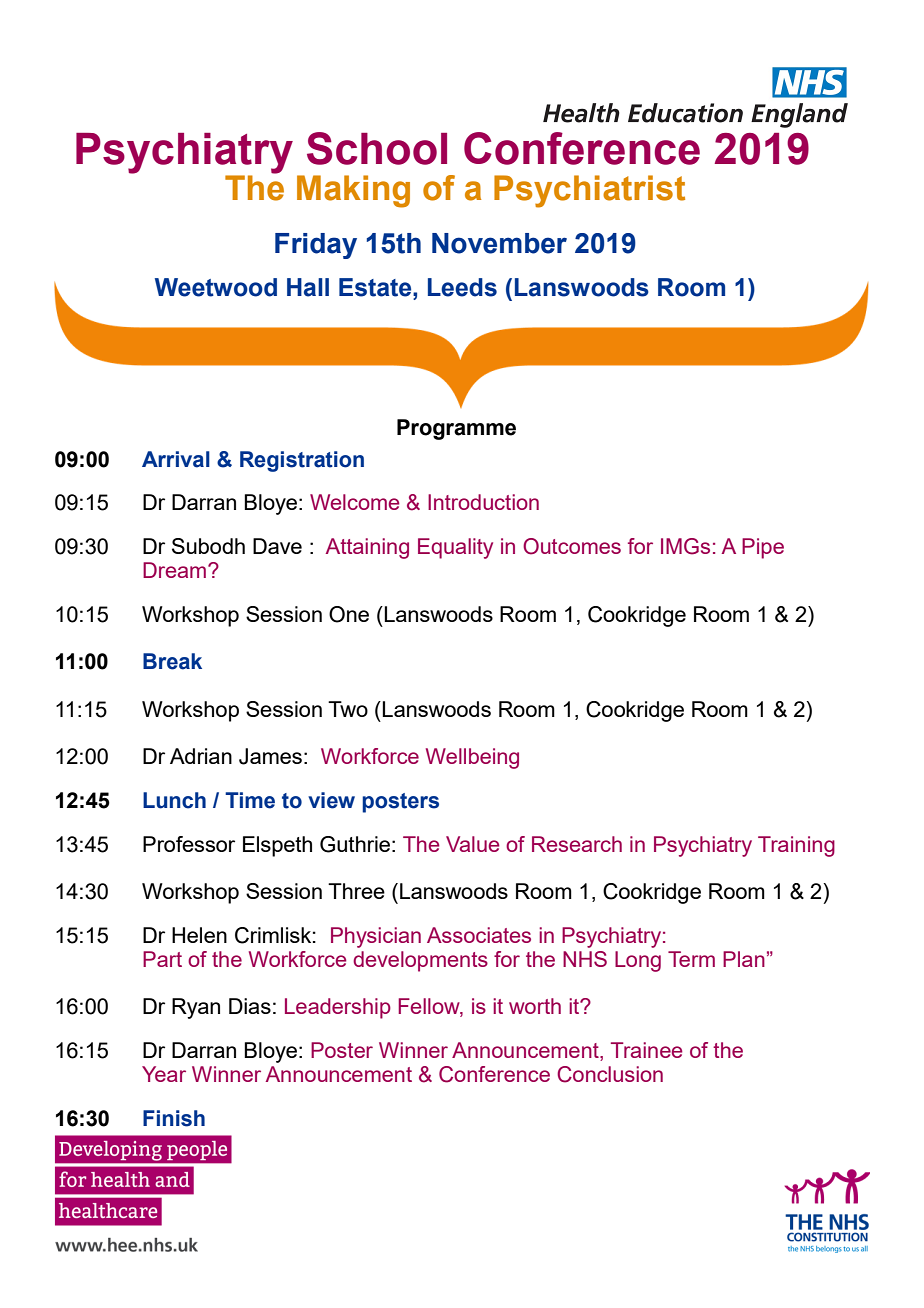  I want to click on Equality, so click(455, 548).
